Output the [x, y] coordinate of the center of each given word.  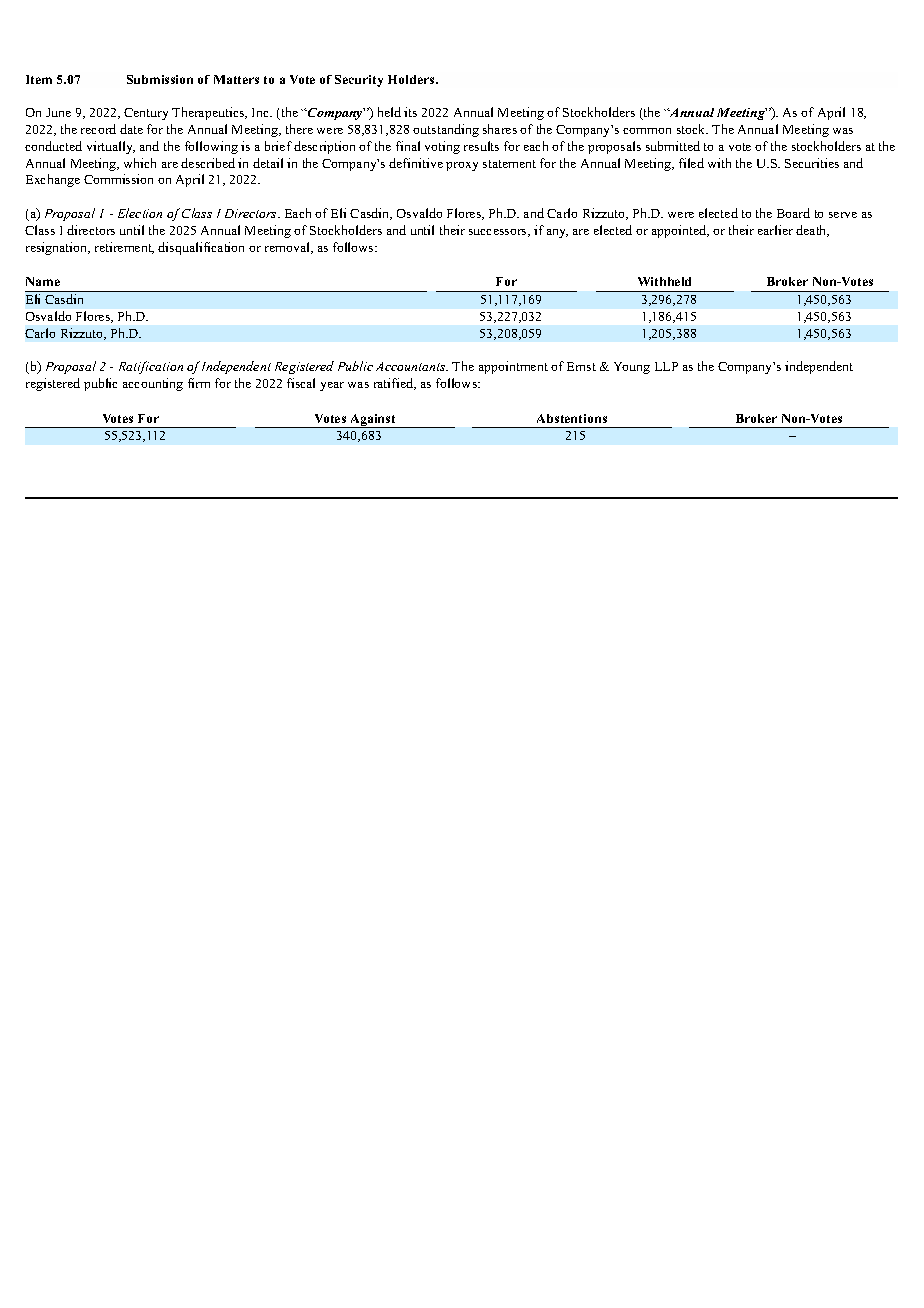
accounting [153, 384]
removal [288, 248]
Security [359, 81]
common [647, 131]
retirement [124, 248]
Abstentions [572, 418]
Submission [160, 79]
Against [373, 421]
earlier [775, 230]
